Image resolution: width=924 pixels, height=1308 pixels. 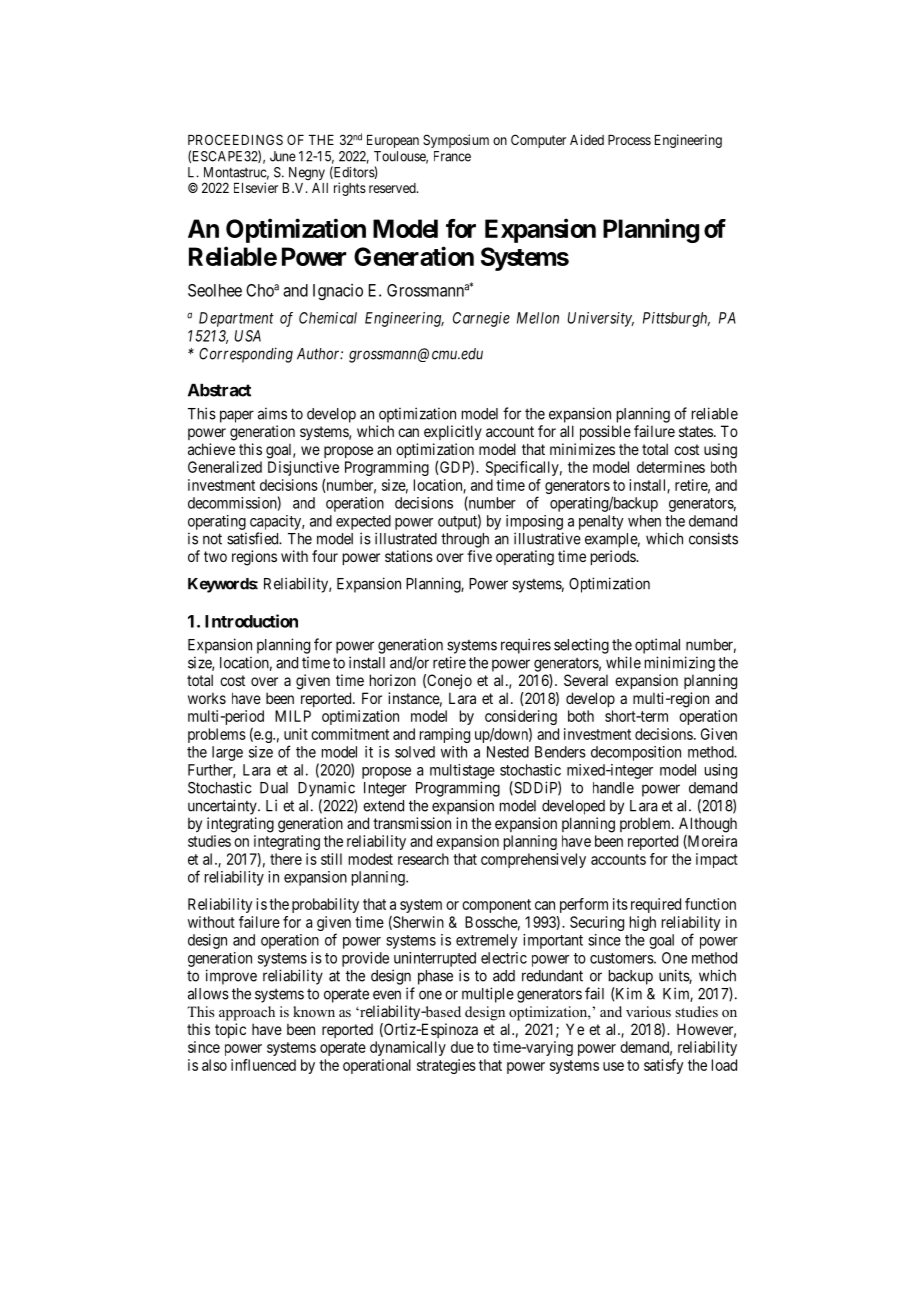 I want to click on Process, so click(x=629, y=140).
